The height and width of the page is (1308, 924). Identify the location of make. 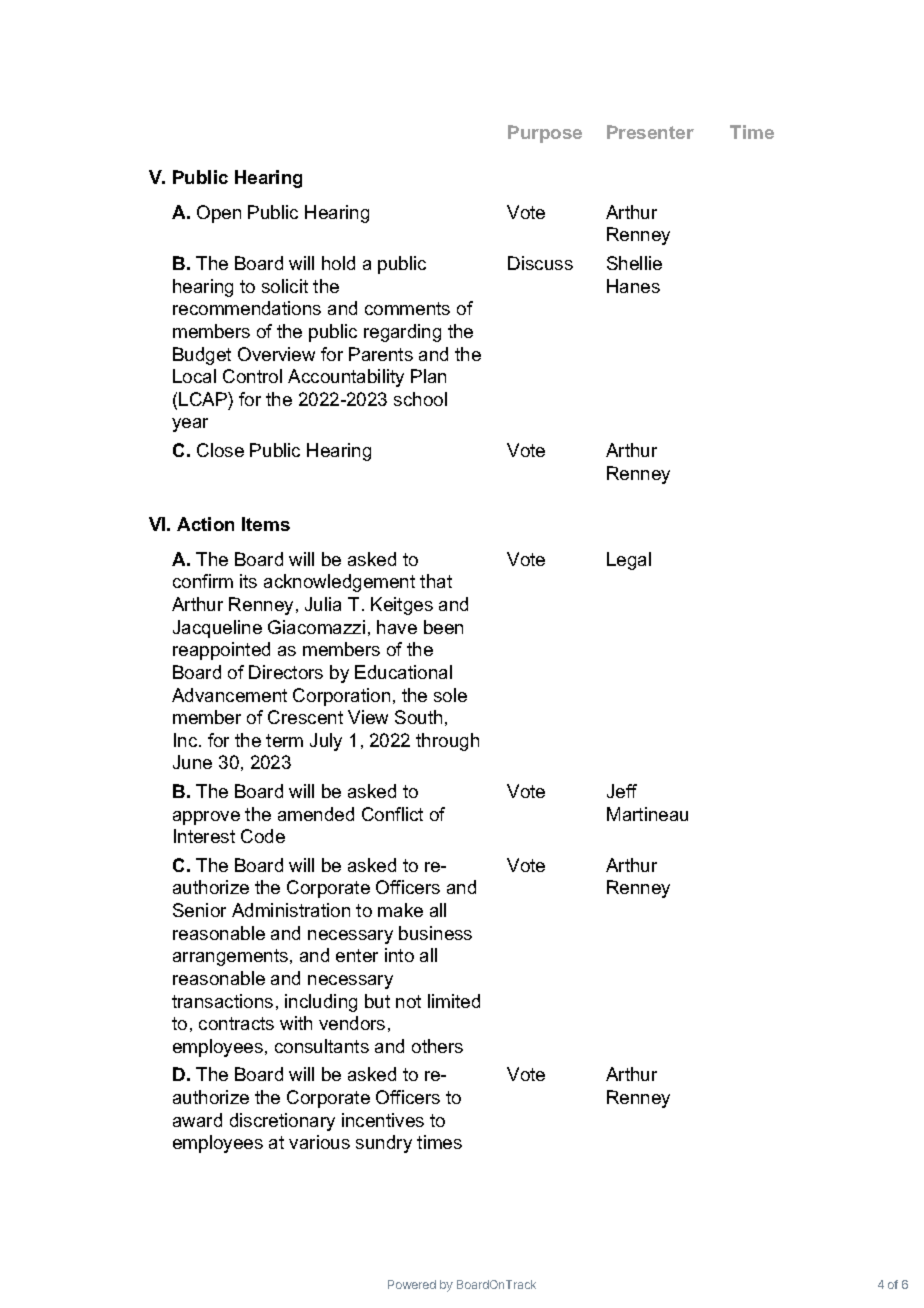
(400, 910).
